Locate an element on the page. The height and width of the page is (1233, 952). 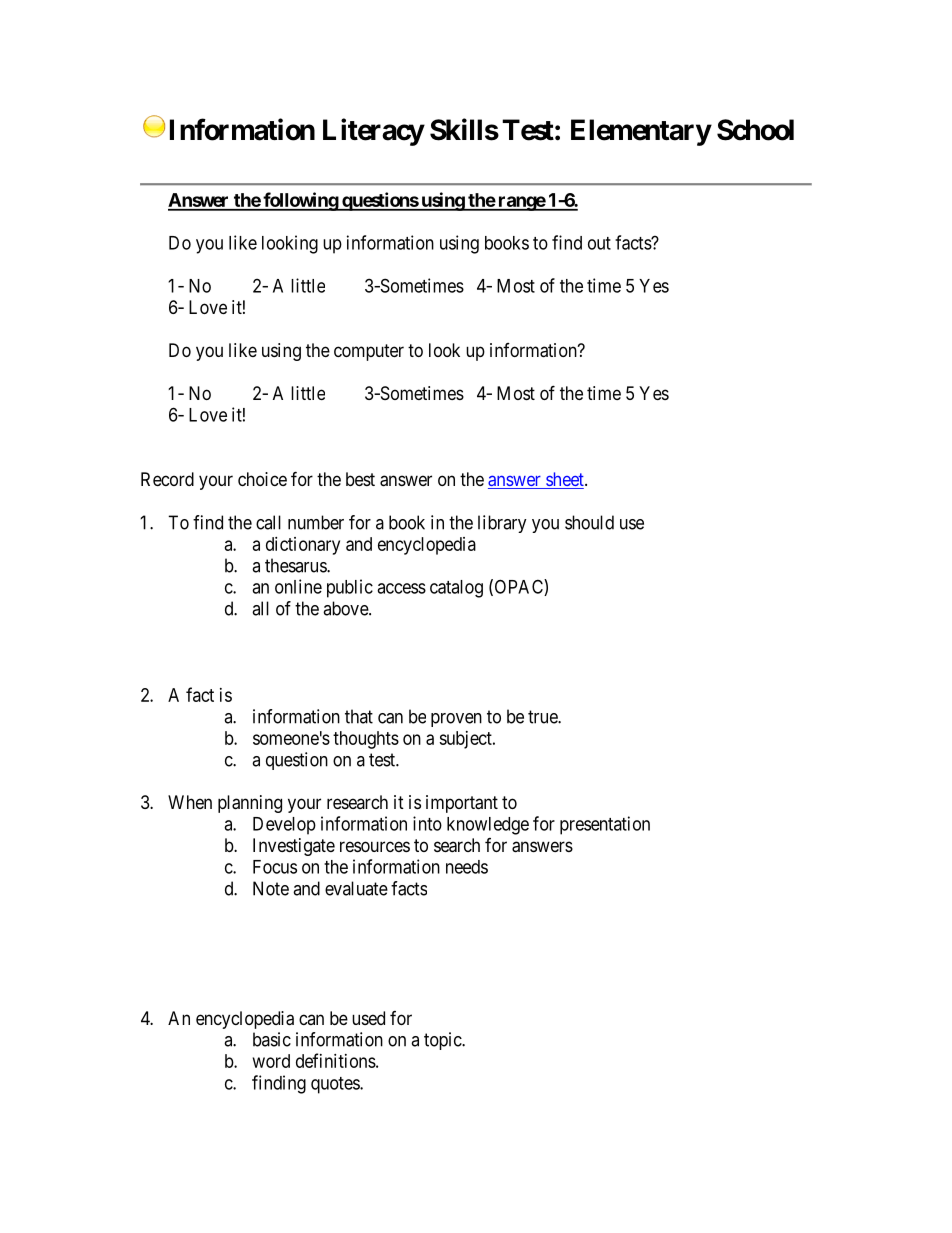
word is located at coordinates (271, 1061).
